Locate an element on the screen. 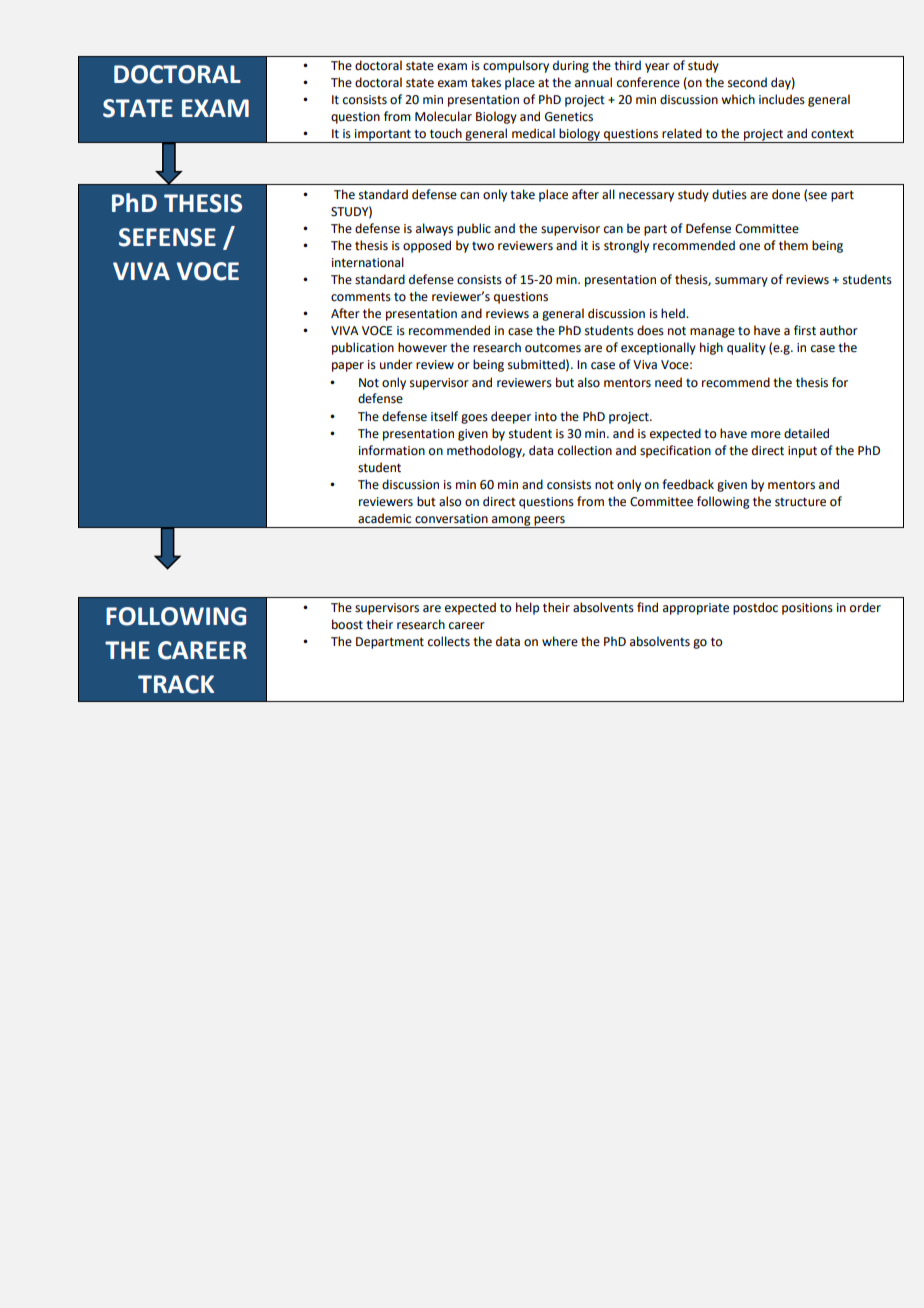 This screenshot has height=1308, width=924. input is located at coordinates (802, 452).
